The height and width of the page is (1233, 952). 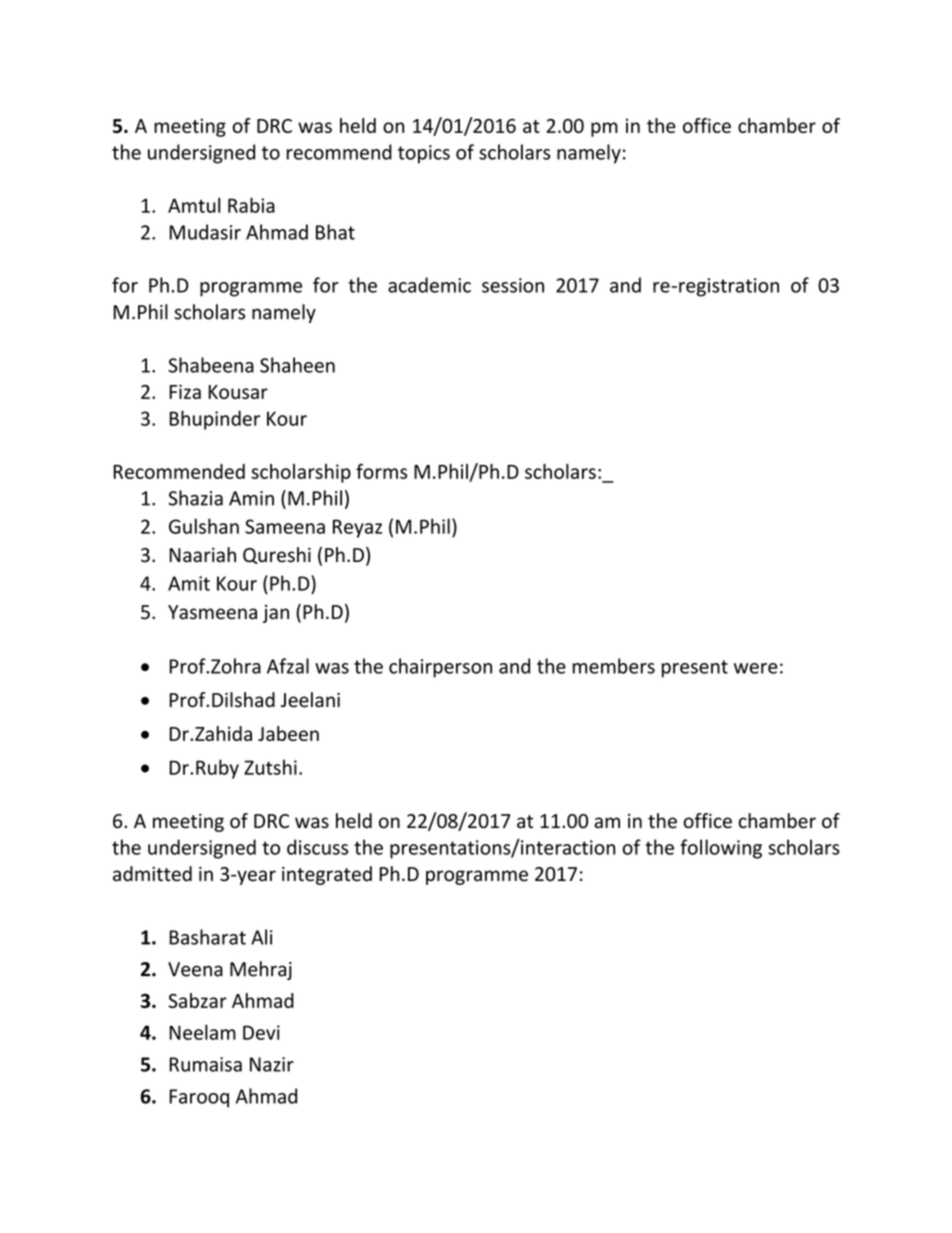 What do you see at coordinates (614, 666) in the page?
I see `members` at bounding box center [614, 666].
